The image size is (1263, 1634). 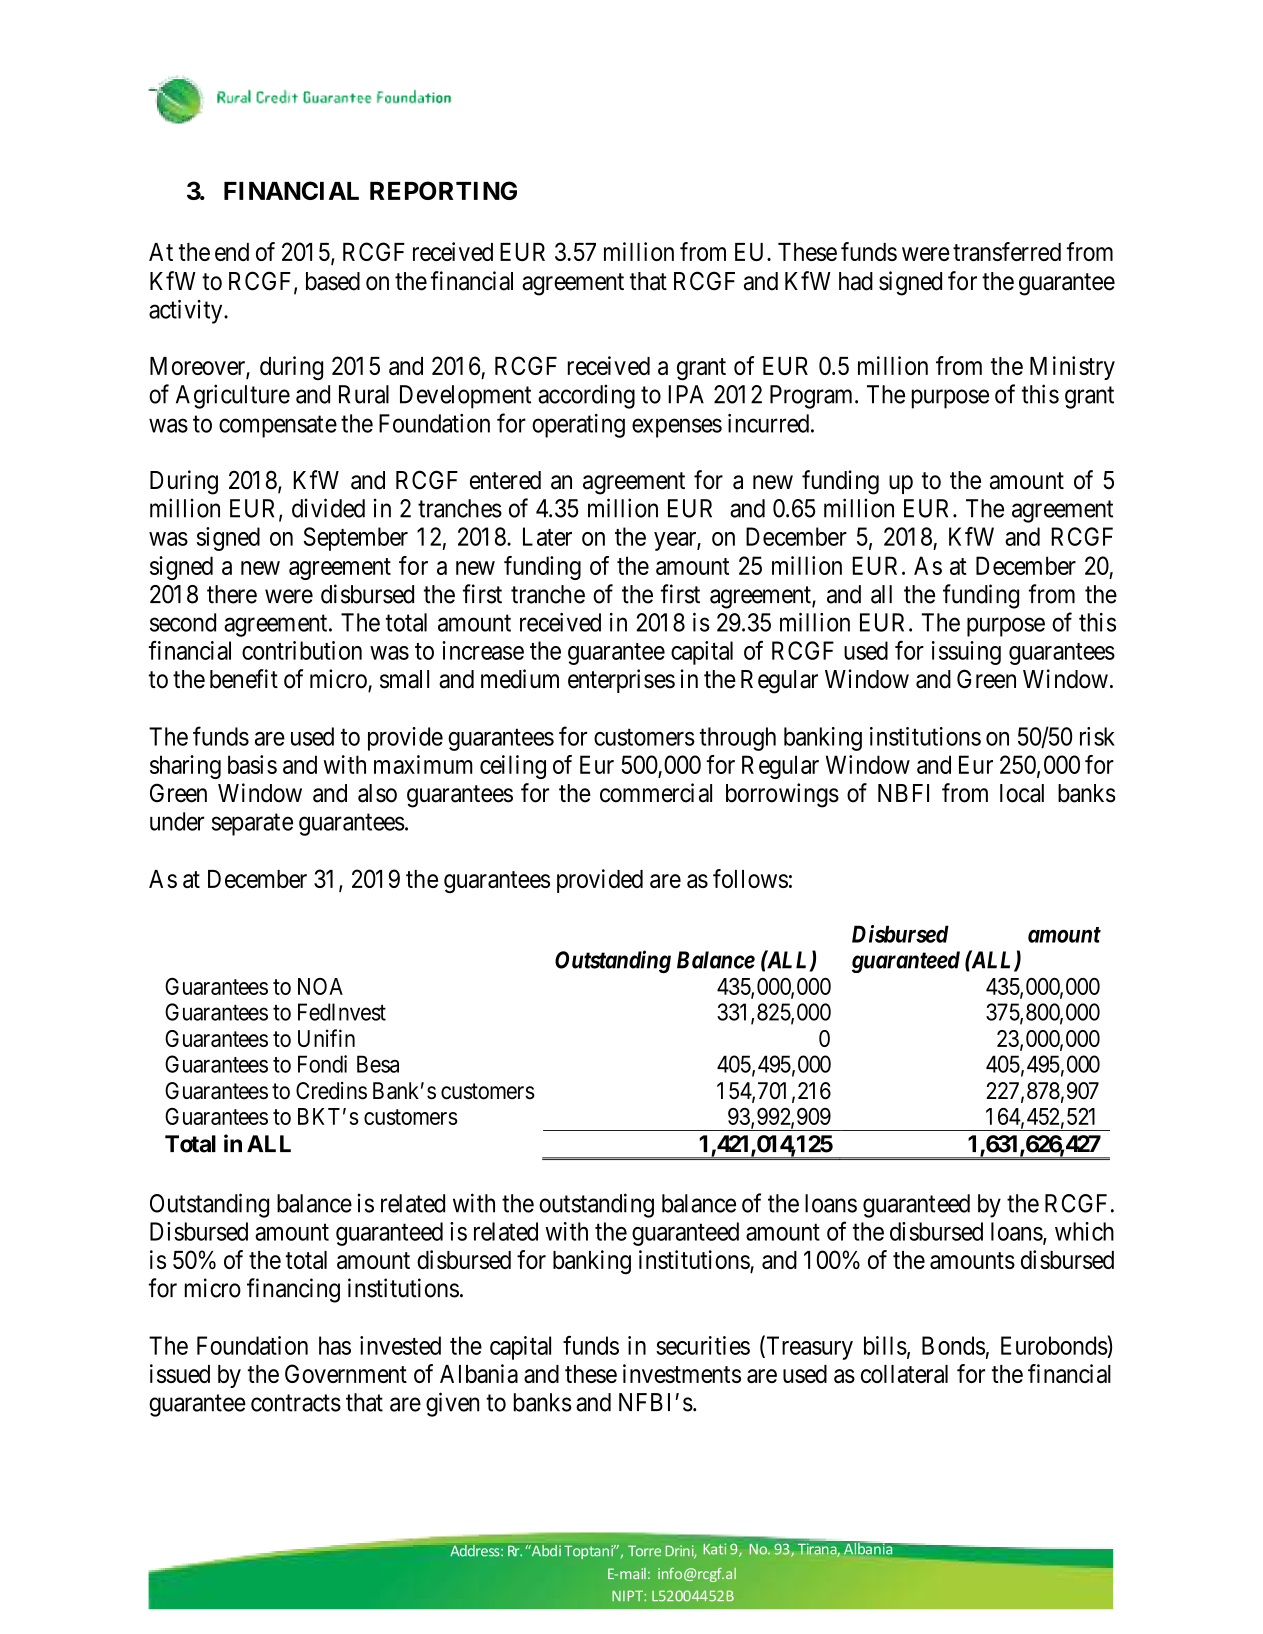 What do you see at coordinates (1022, 793) in the screenshot?
I see `local` at bounding box center [1022, 793].
